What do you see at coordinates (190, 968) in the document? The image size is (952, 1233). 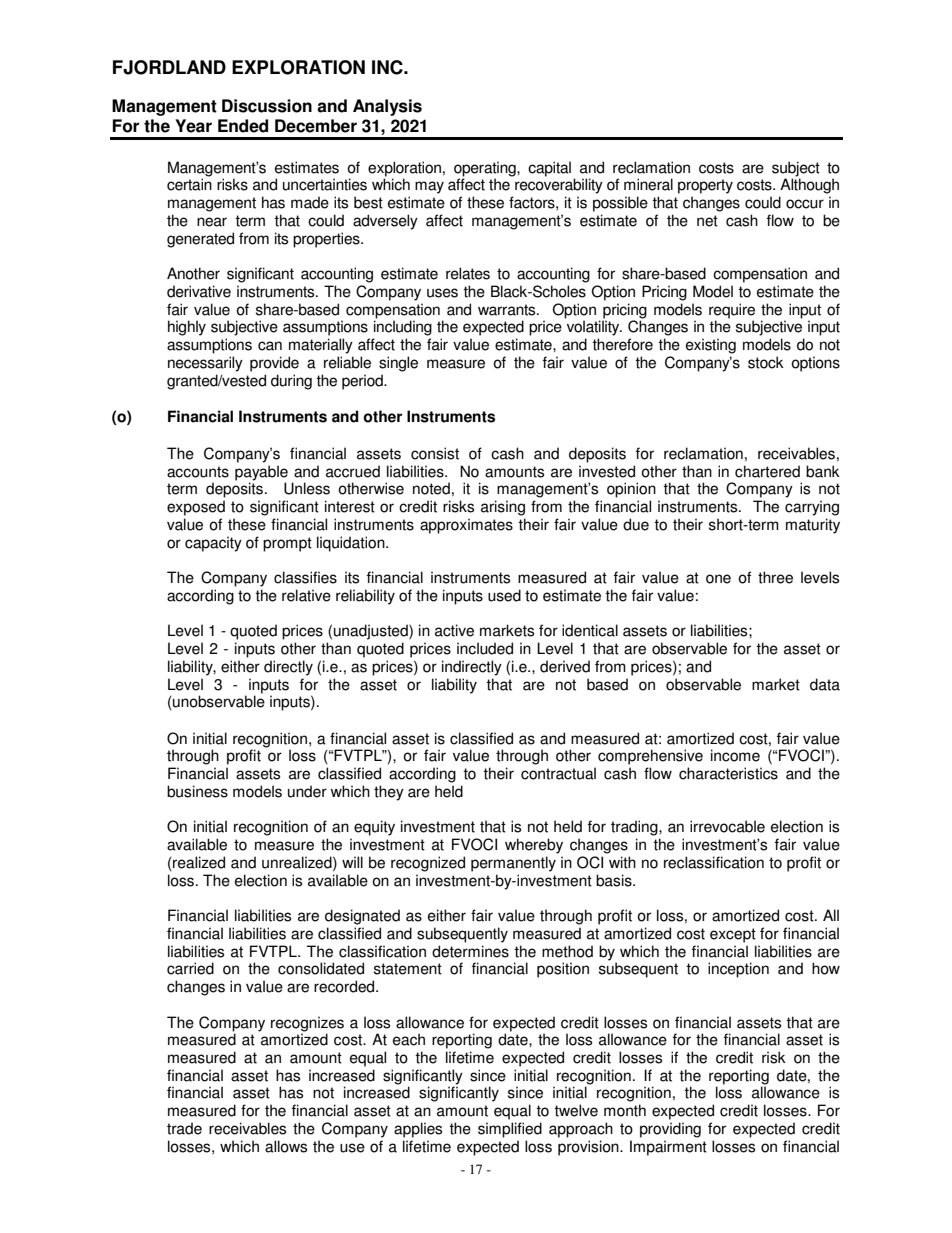 I see `carried` at bounding box center [190, 968].
